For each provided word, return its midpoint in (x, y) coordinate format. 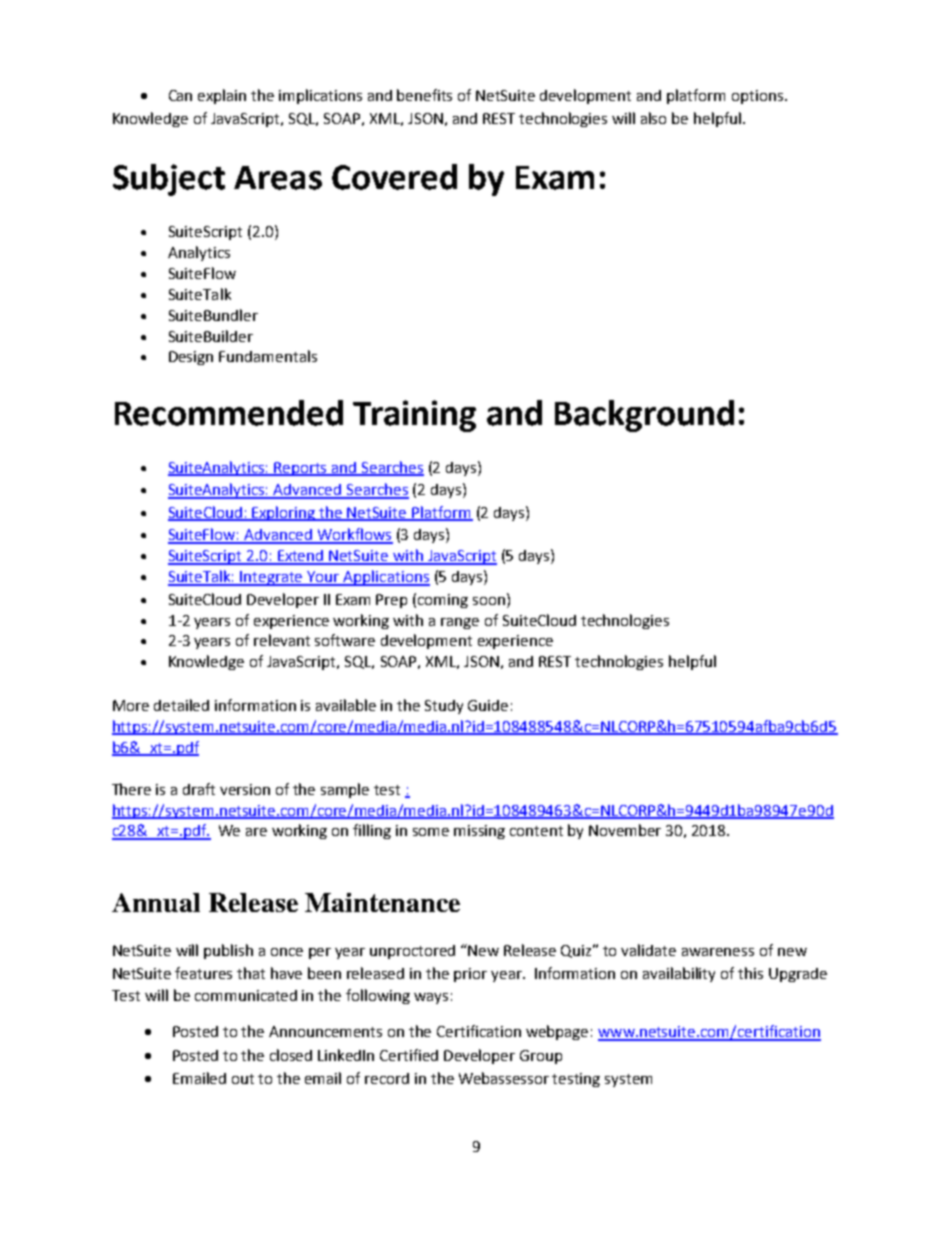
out (243, 1079)
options (757, 97)
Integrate (272, 578)
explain (222, 96)
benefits (424, 95)
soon (490, 599)
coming (443, 601)
